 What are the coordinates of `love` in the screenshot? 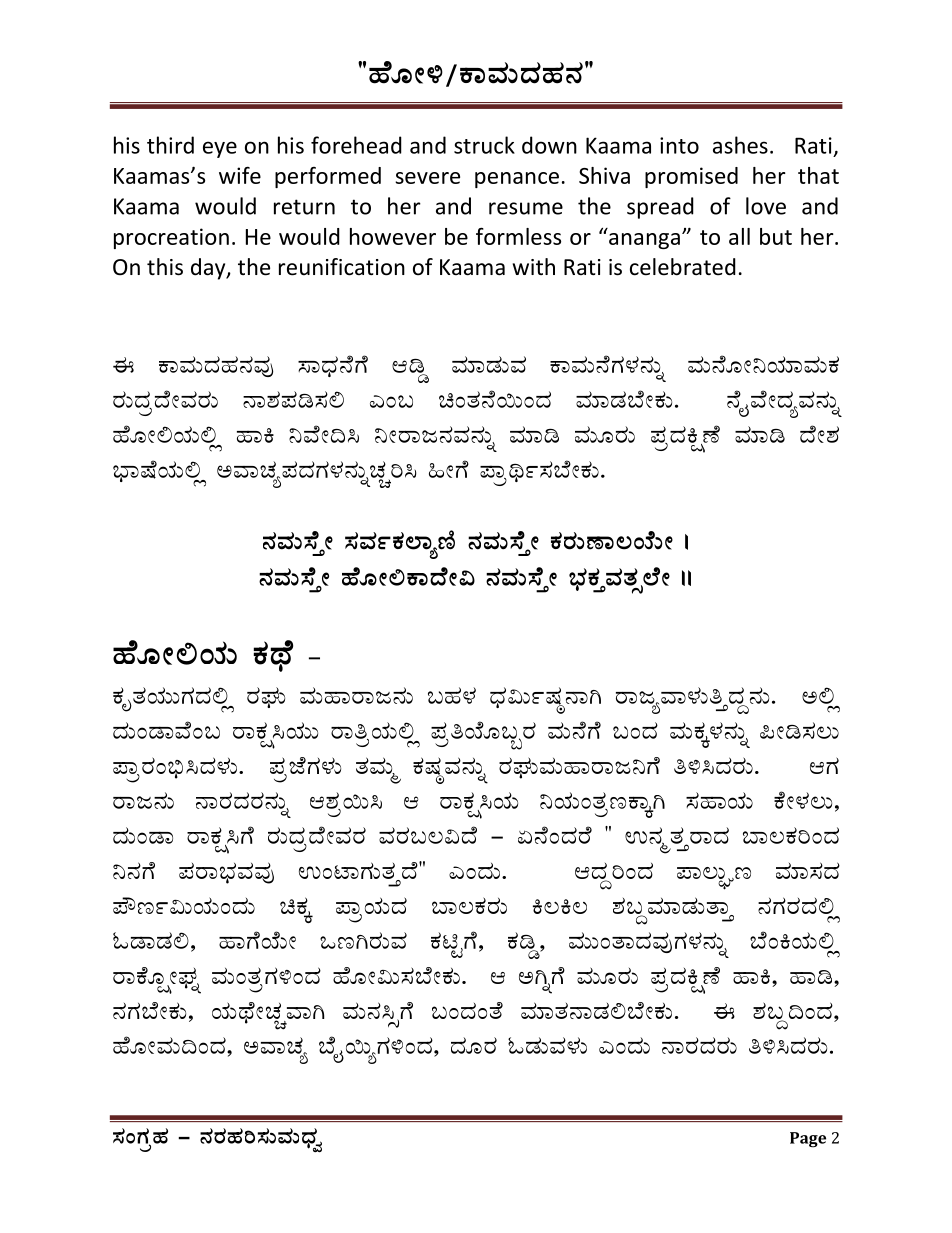 It's located at (766, 206).
